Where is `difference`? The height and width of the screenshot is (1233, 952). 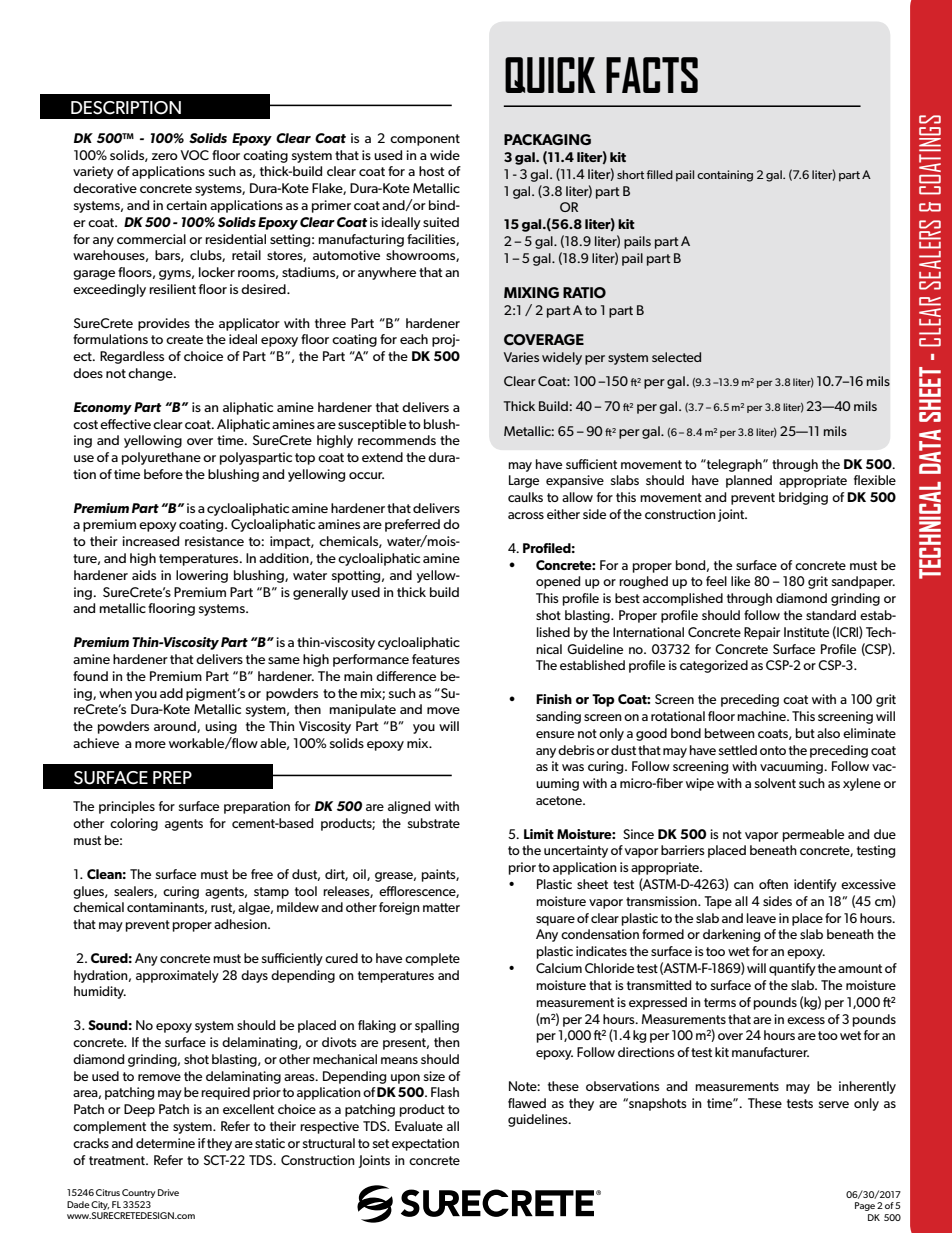 difference is located at coordinates (406, 676).
